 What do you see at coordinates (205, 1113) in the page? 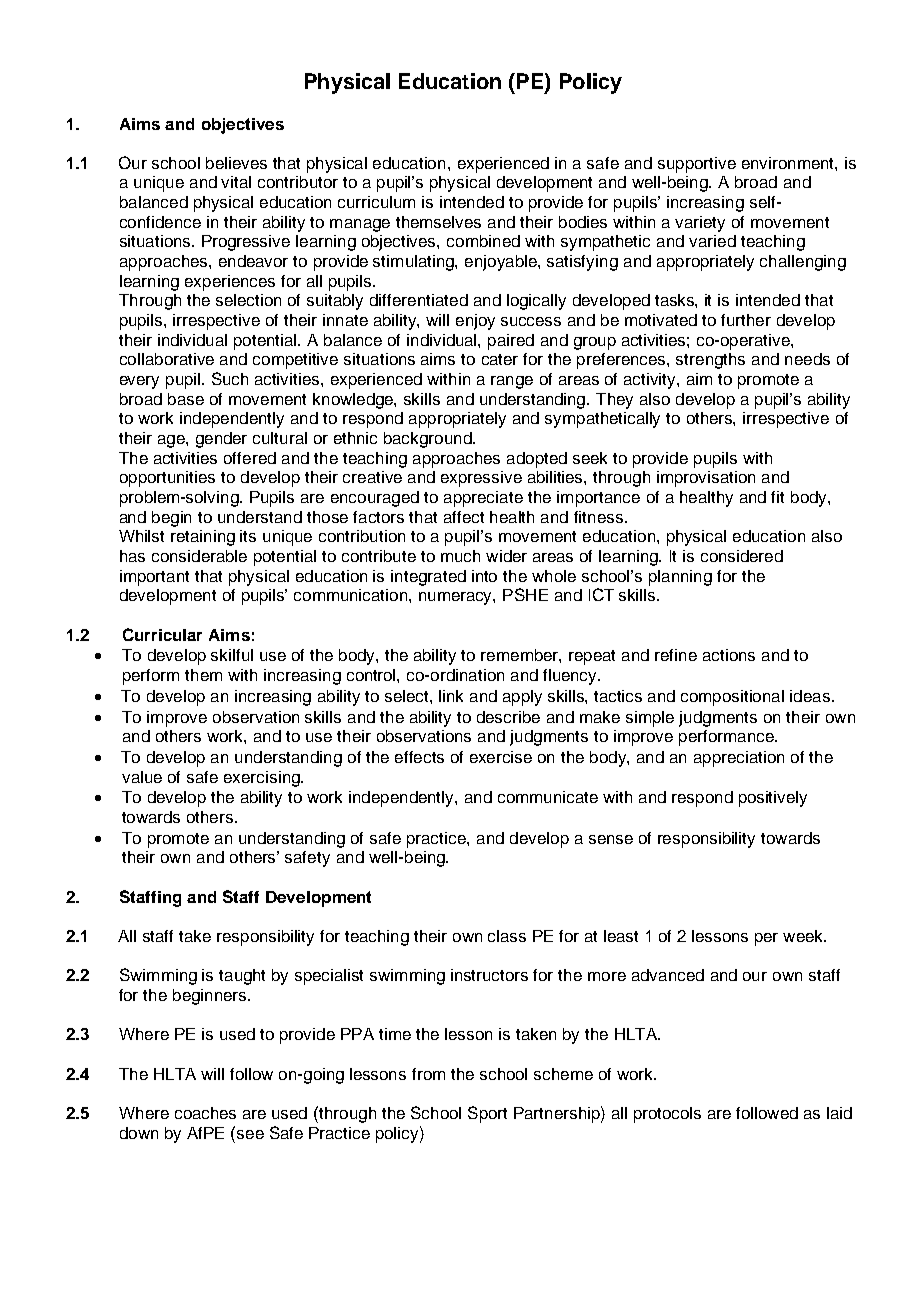
I see `coaches` at bounding box center [205, 1113].
